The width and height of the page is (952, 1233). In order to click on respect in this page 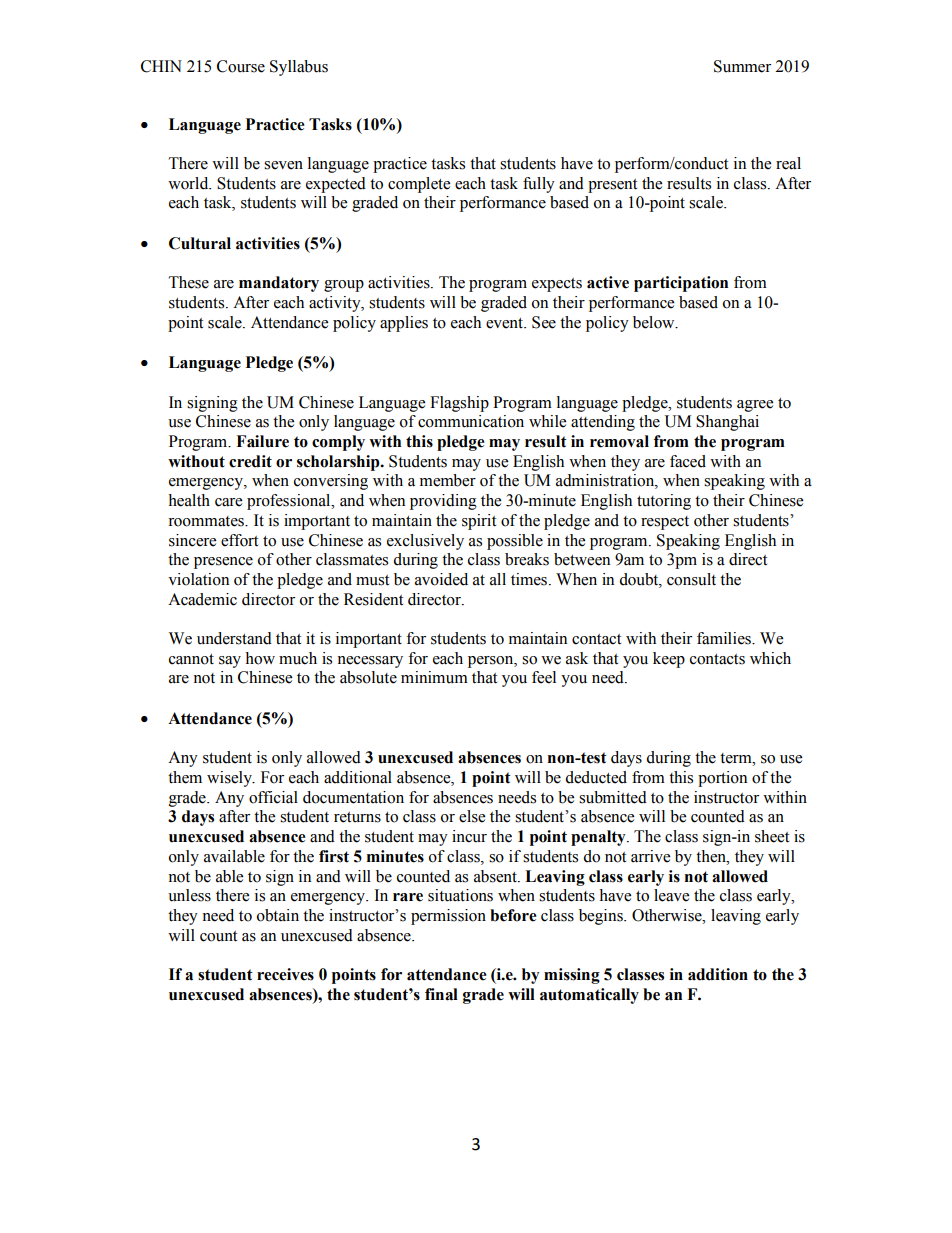, I will do `click(665, 523)`.
